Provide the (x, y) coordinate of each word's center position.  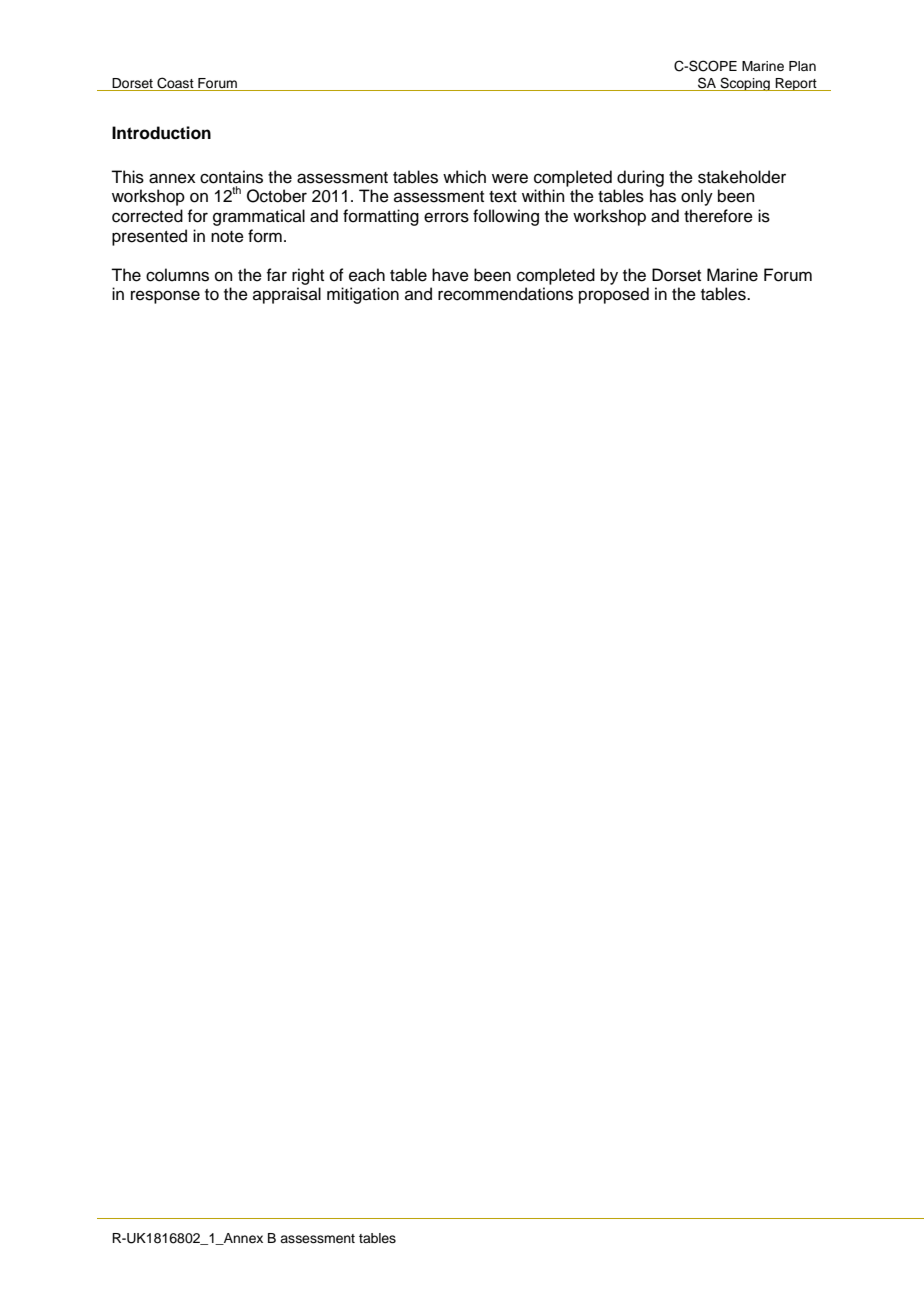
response (165, 297)
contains (231, 177)
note (227, 237)
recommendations (505, 294)
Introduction (161, 133)
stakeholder (742, 177)
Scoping (745, 84)
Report (796, 84)
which (464, 177)
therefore (718, 216)
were (510, 178)
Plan (802, 66)
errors (446, 217)
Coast (175, 83)
